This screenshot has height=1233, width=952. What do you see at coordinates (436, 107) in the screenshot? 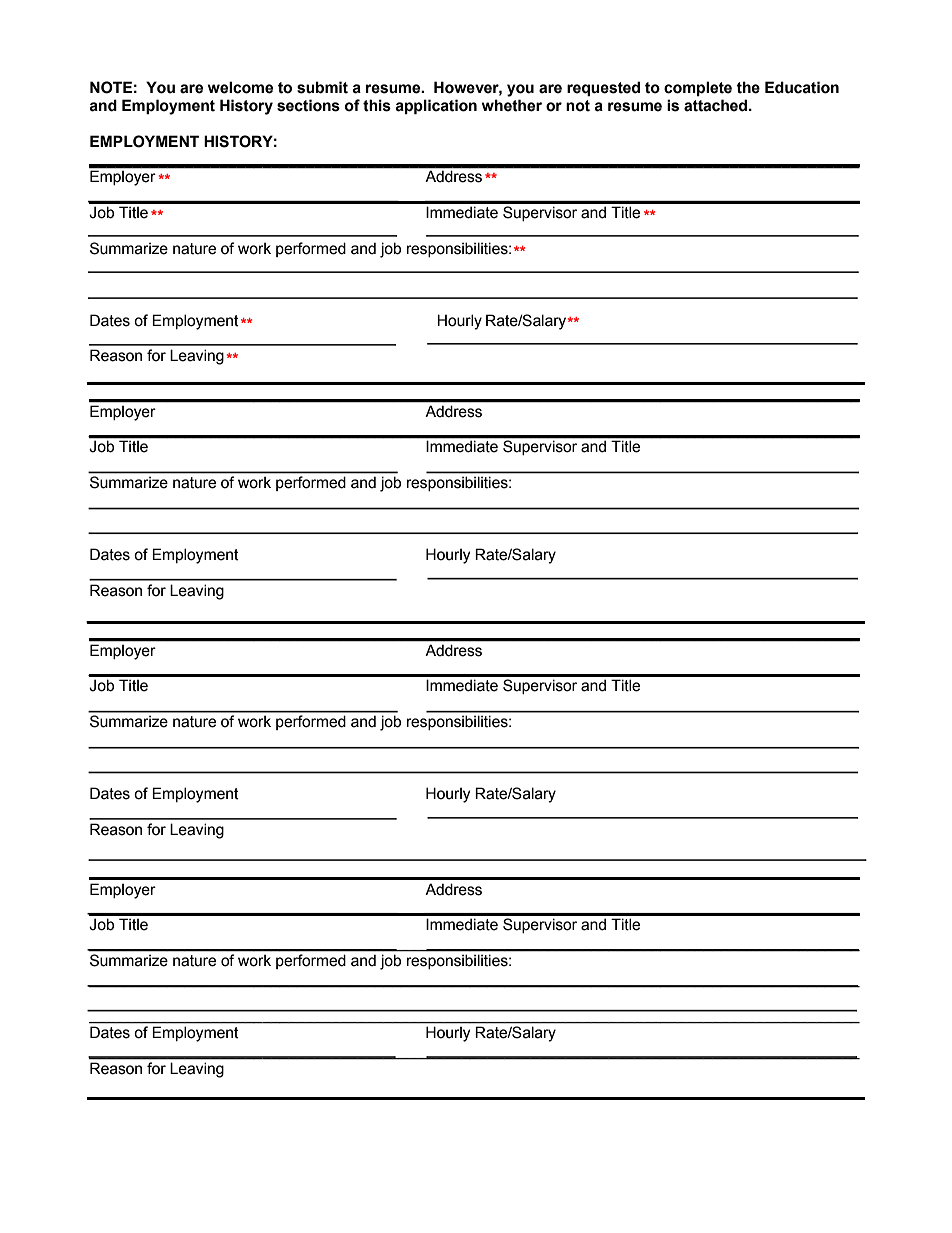
I see `application` at bounding box center [436, 107].
